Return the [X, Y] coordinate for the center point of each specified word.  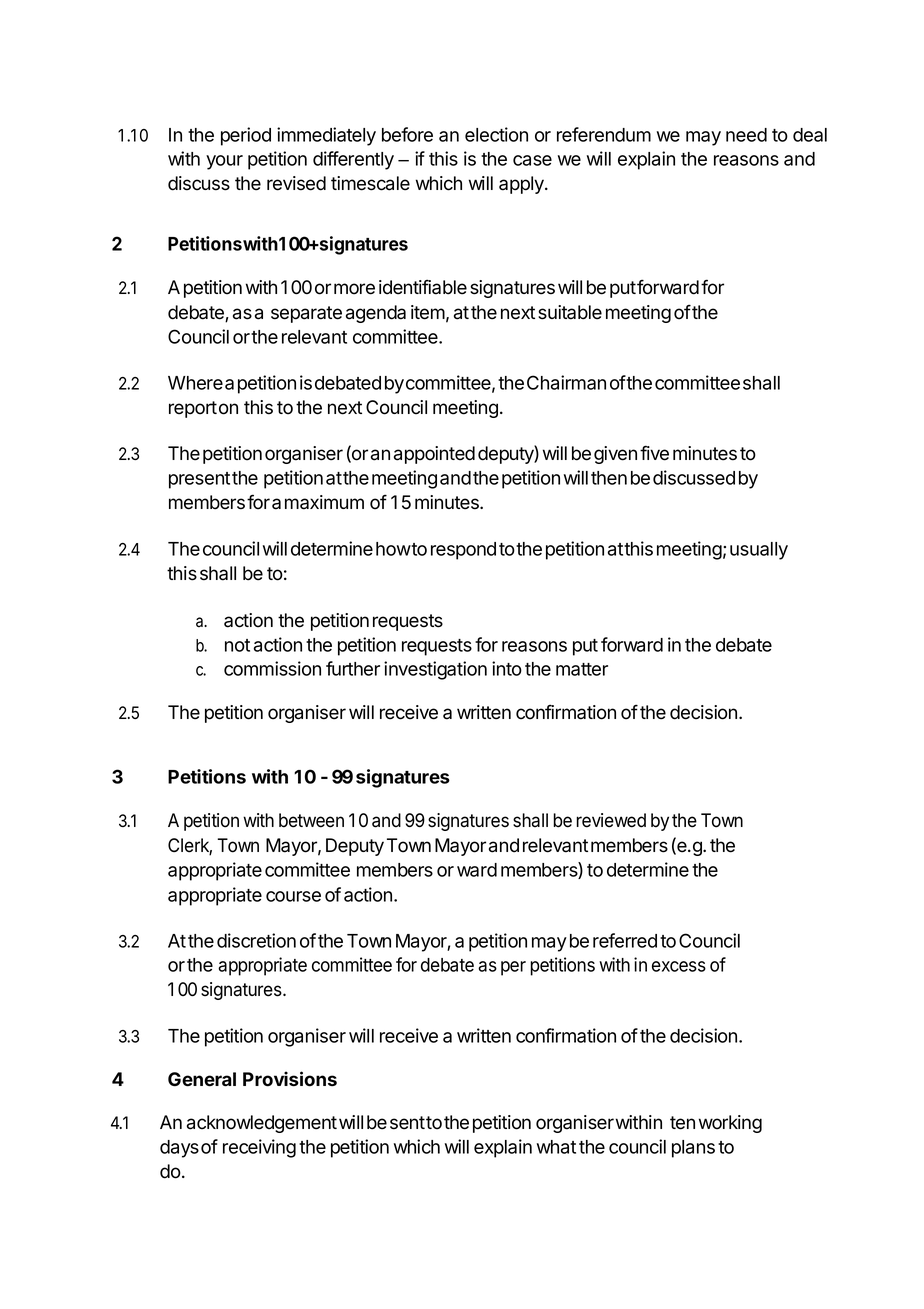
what [556, 1147]
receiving [259, 1148]
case [532, 160]
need [746, 135]
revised [296, 183]
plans [693, 1149]
